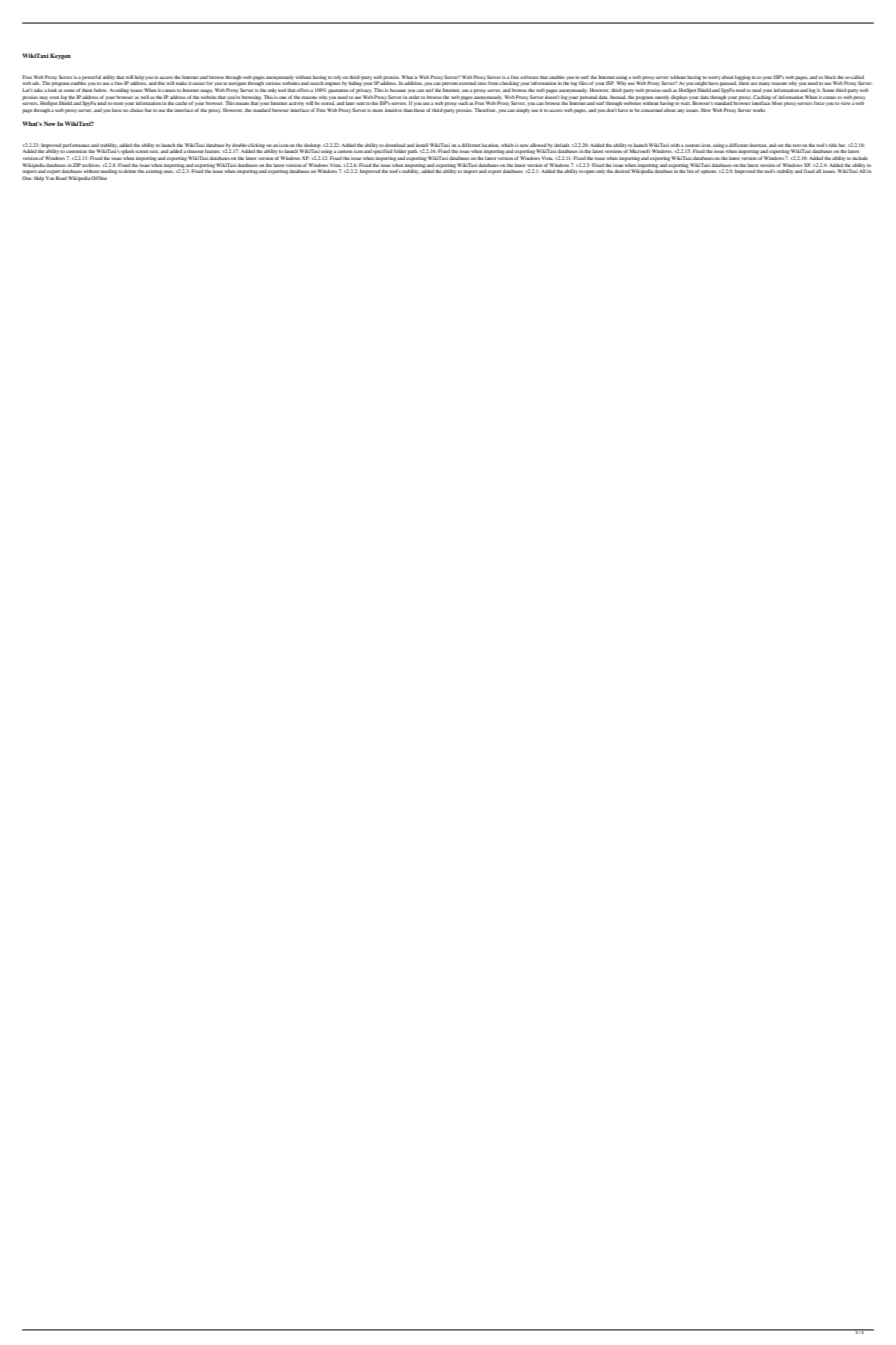 The image size is (896, 1345). I want to click on them, so click(87, 90).
